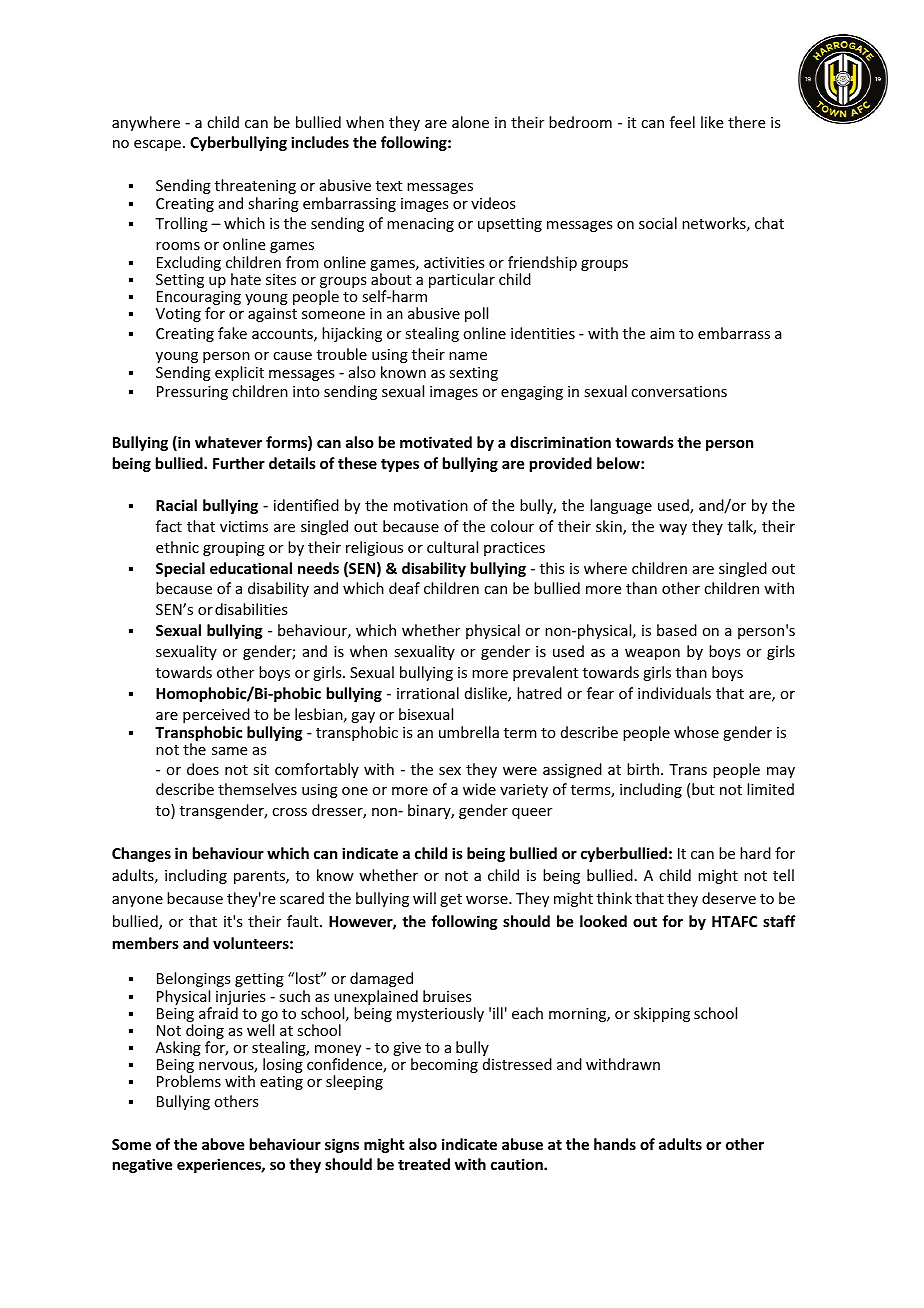  What do you see at coordinates (673, 529) in the screenshot?
I see `way` at bounding box center [673, 529].
